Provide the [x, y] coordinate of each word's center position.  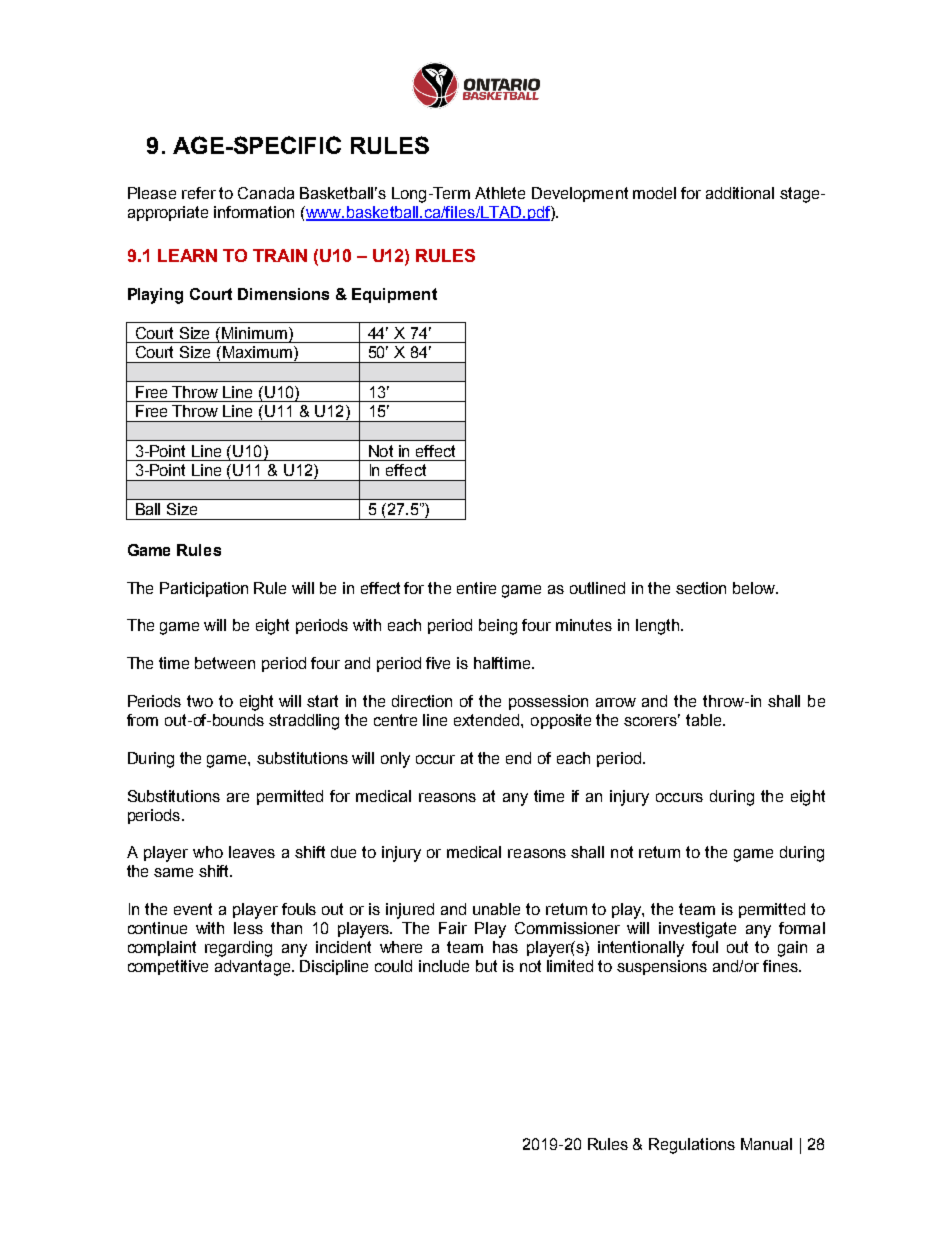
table [705, 720]
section [701, 588]
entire [476, 588]
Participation [204, 589]
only [395, 760]
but [486, 966]
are [238, 797]
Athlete [500, 193]
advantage [254, 968]
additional [740, 193]
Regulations [692, 1146]
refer [199, 193]
